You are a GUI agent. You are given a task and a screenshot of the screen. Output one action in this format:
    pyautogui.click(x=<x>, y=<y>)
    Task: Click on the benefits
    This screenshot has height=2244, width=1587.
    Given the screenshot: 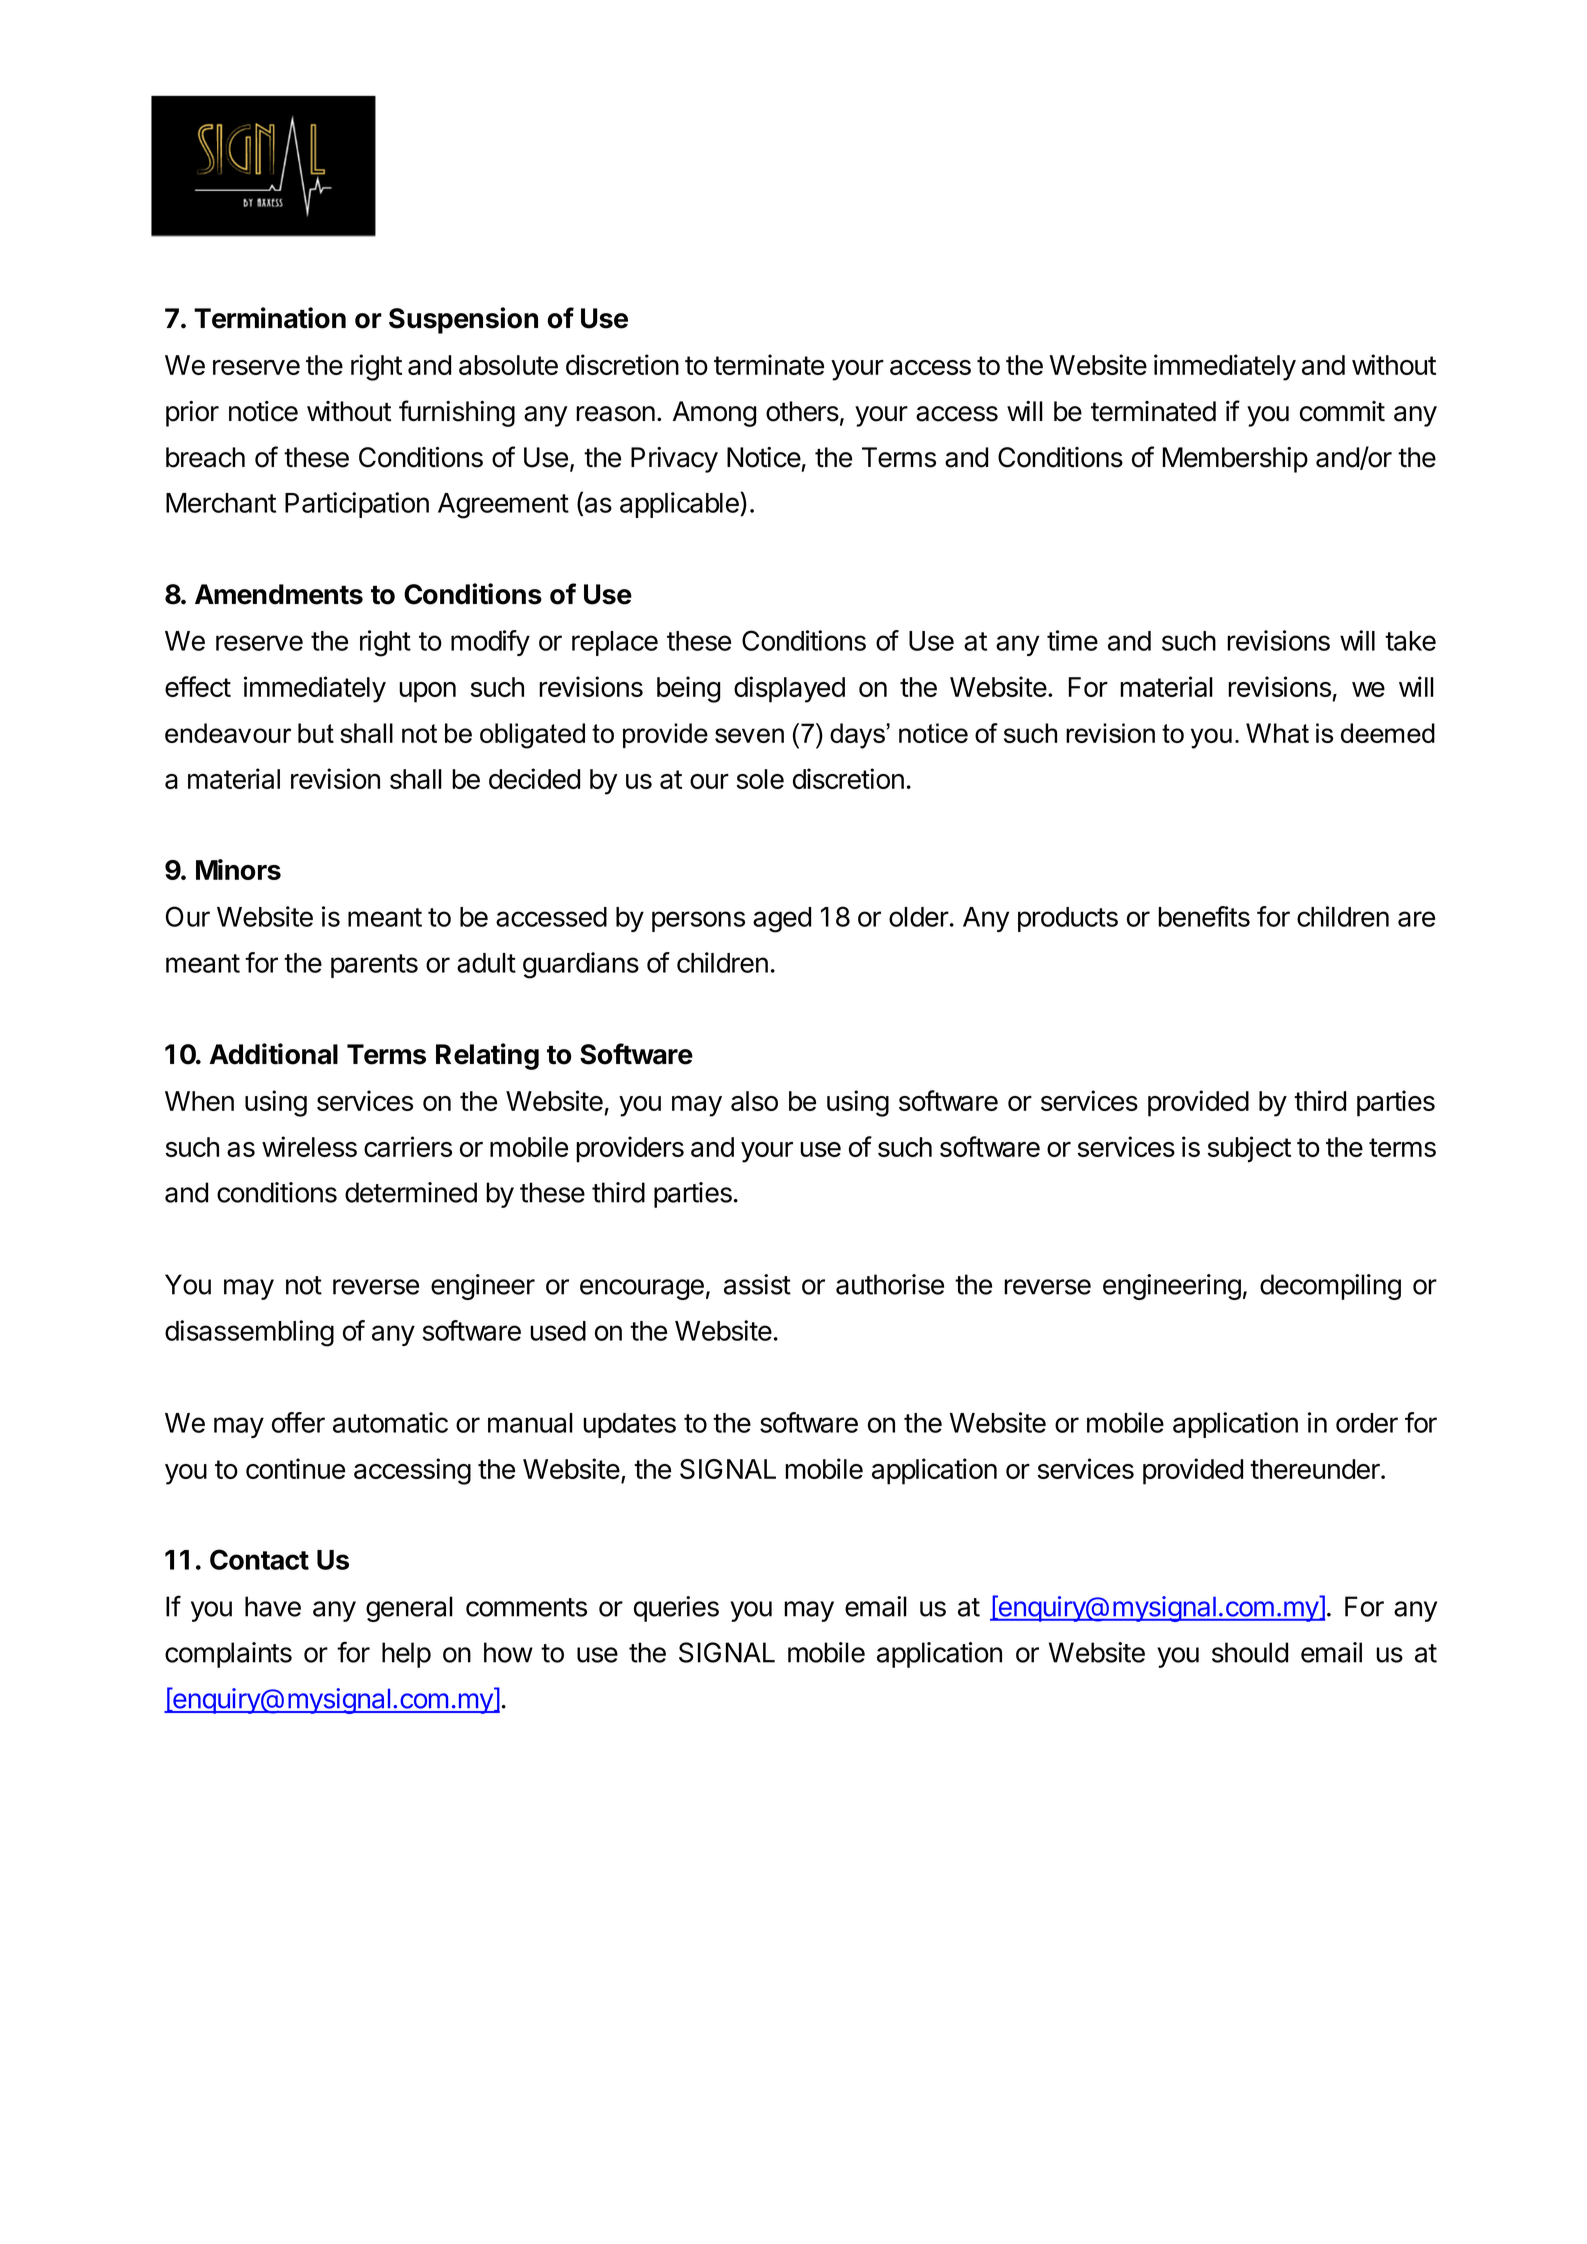 What is the action you would take?
    pyautogui.click(x=1204, y=916)
